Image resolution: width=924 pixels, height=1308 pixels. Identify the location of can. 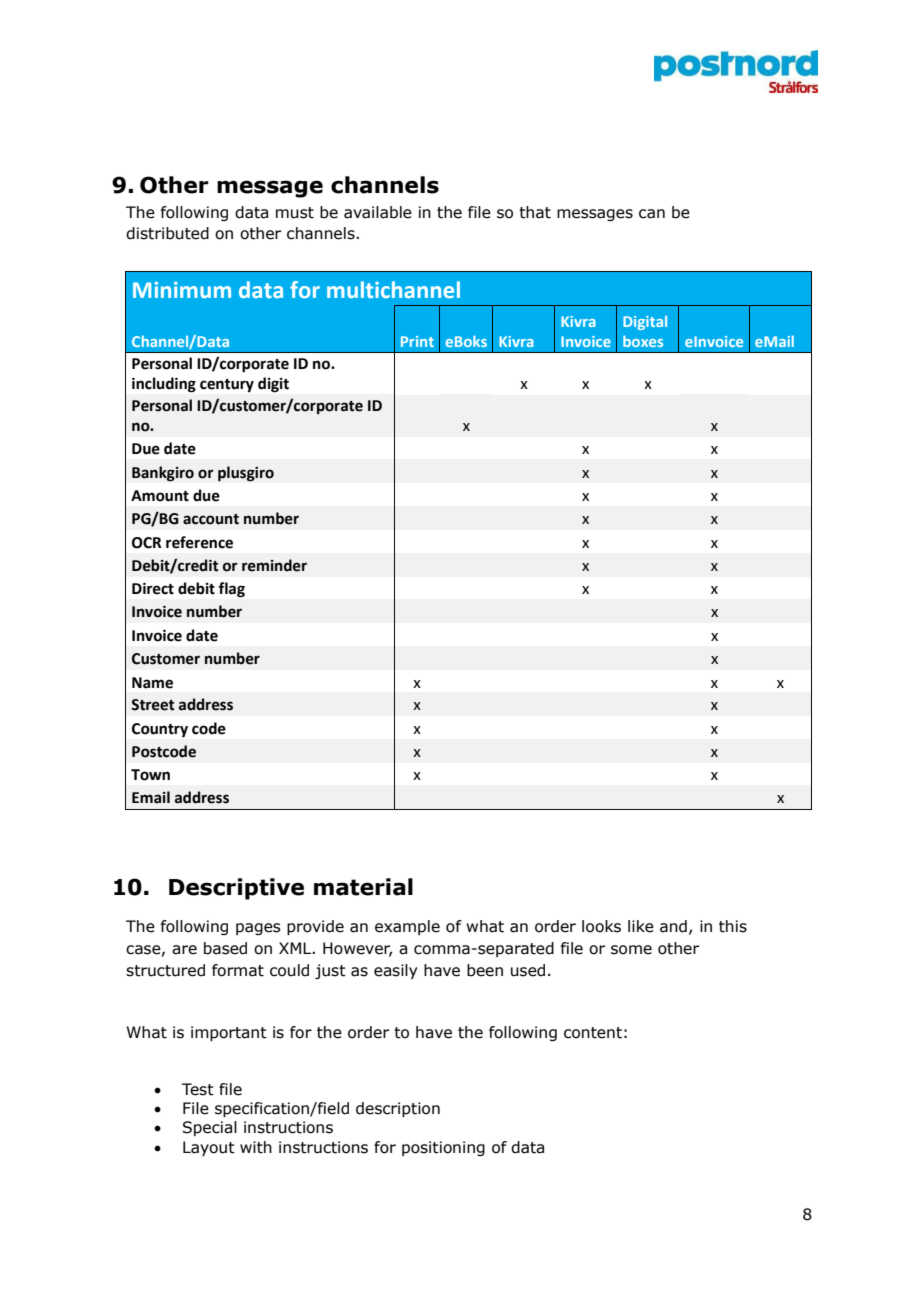
(652, 214).
